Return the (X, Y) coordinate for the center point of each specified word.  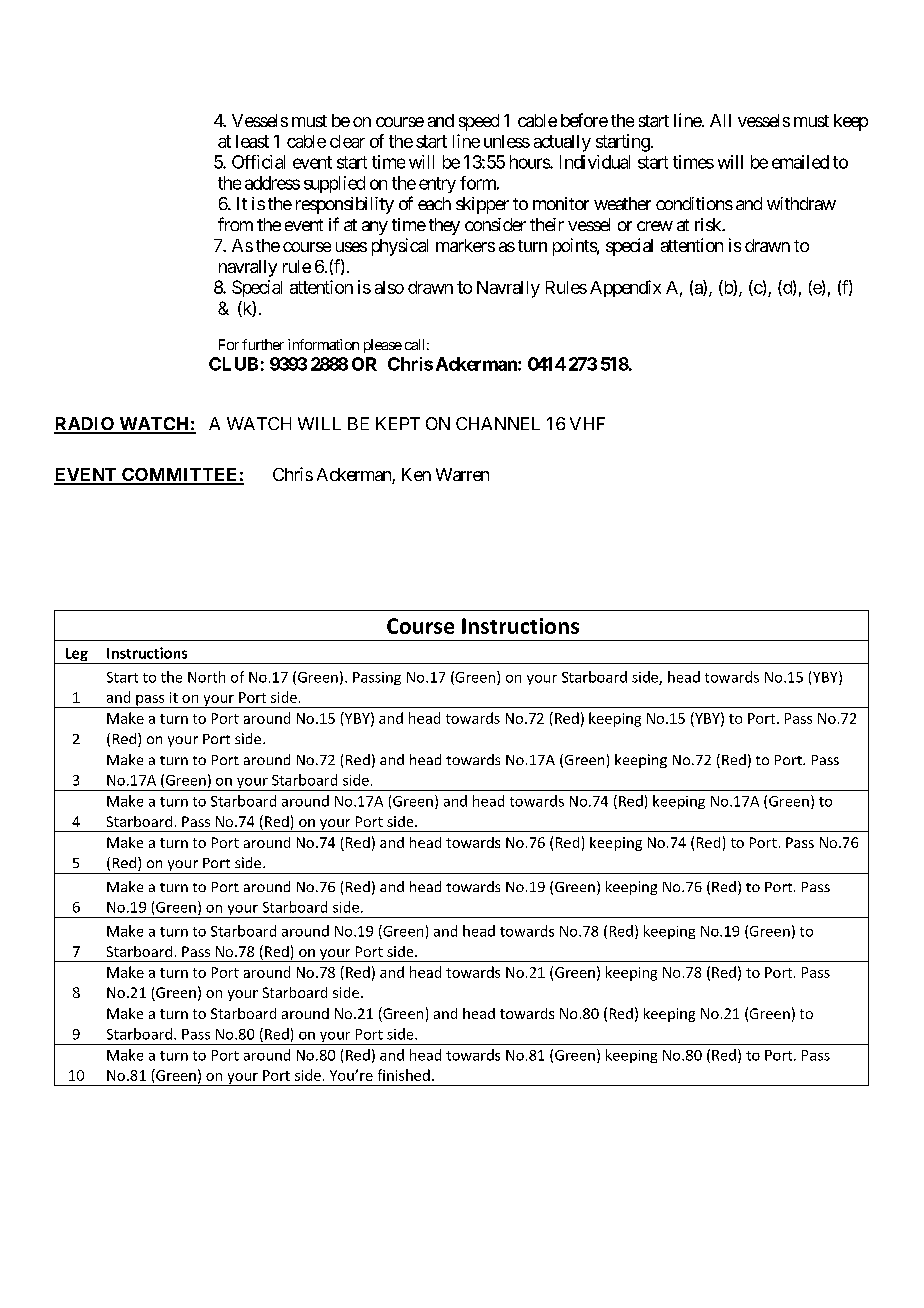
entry (437, 185)
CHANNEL (498, 423)
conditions (694, 203)
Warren (462, 474)
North (206, 677)
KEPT (398, 423)
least (252, 141)
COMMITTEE (180, 476)
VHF (587, 423)
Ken (416, 474)
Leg (76, 656)
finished (404, 1075)
